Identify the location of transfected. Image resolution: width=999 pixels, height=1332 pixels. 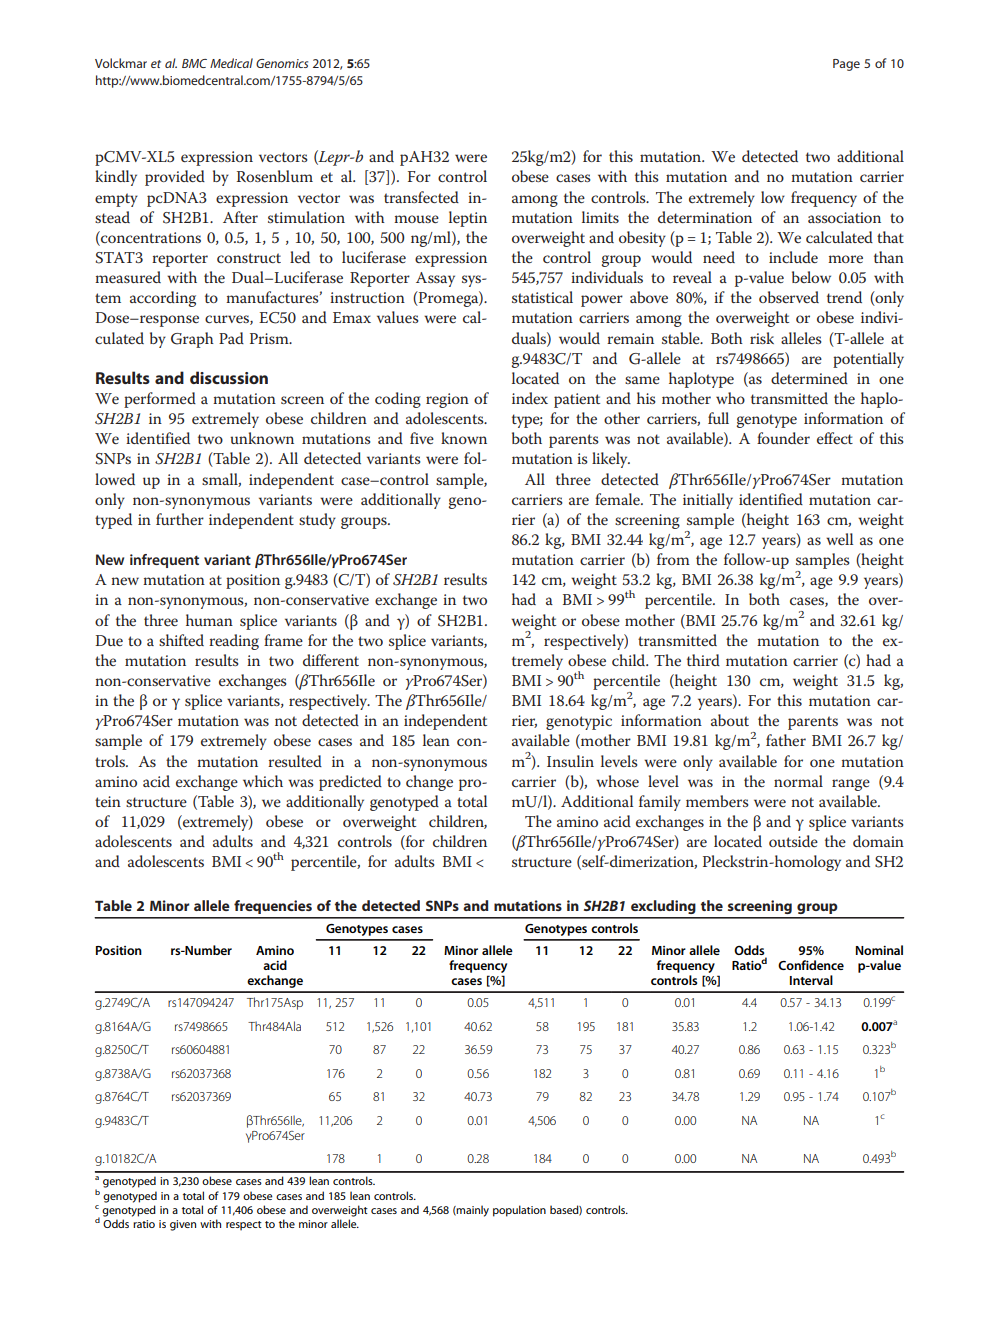
(421, 197).
